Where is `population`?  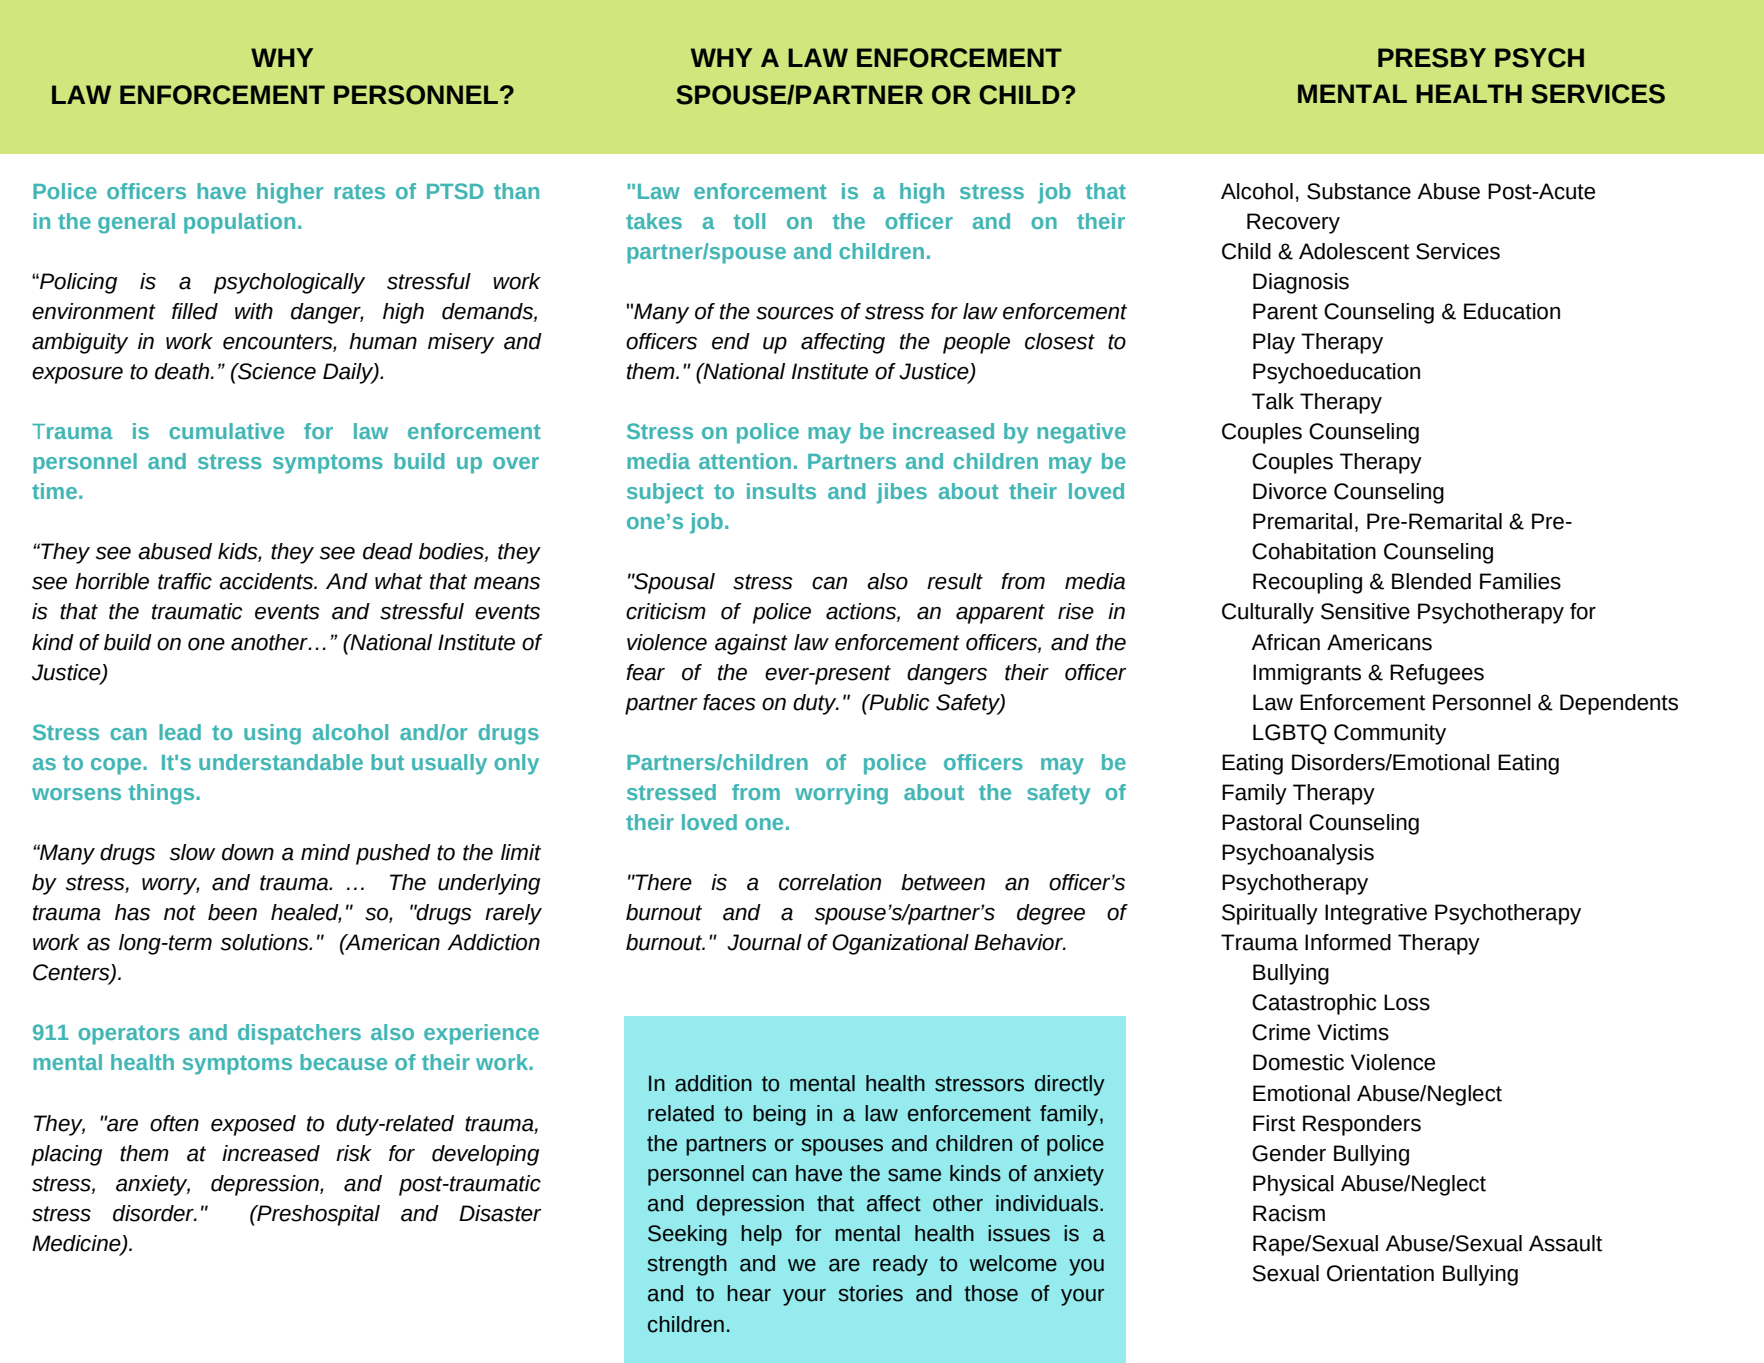 population is located at coordinates (239, 223).
